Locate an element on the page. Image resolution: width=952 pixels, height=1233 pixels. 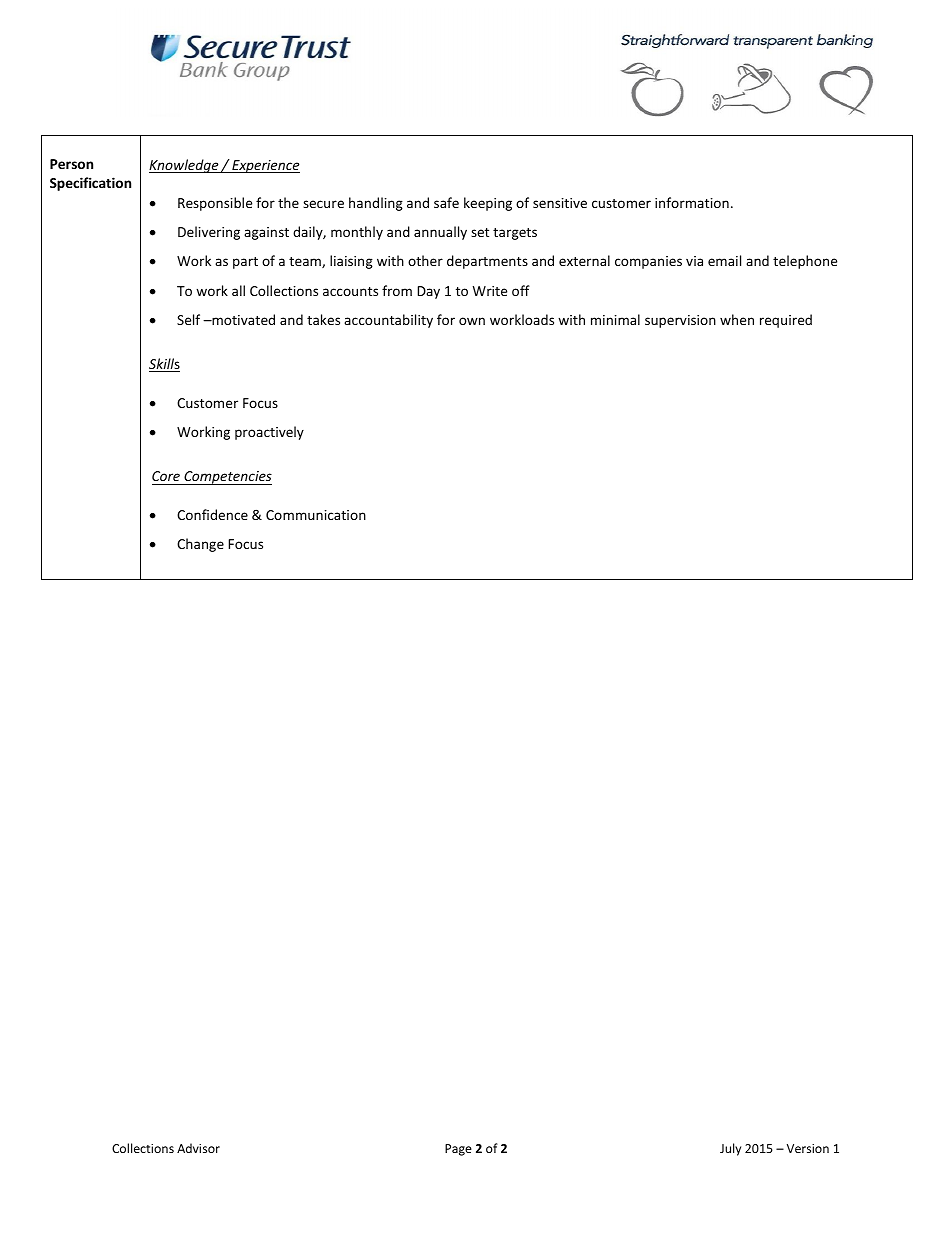
supervision is located at coordinates (680, 321).
